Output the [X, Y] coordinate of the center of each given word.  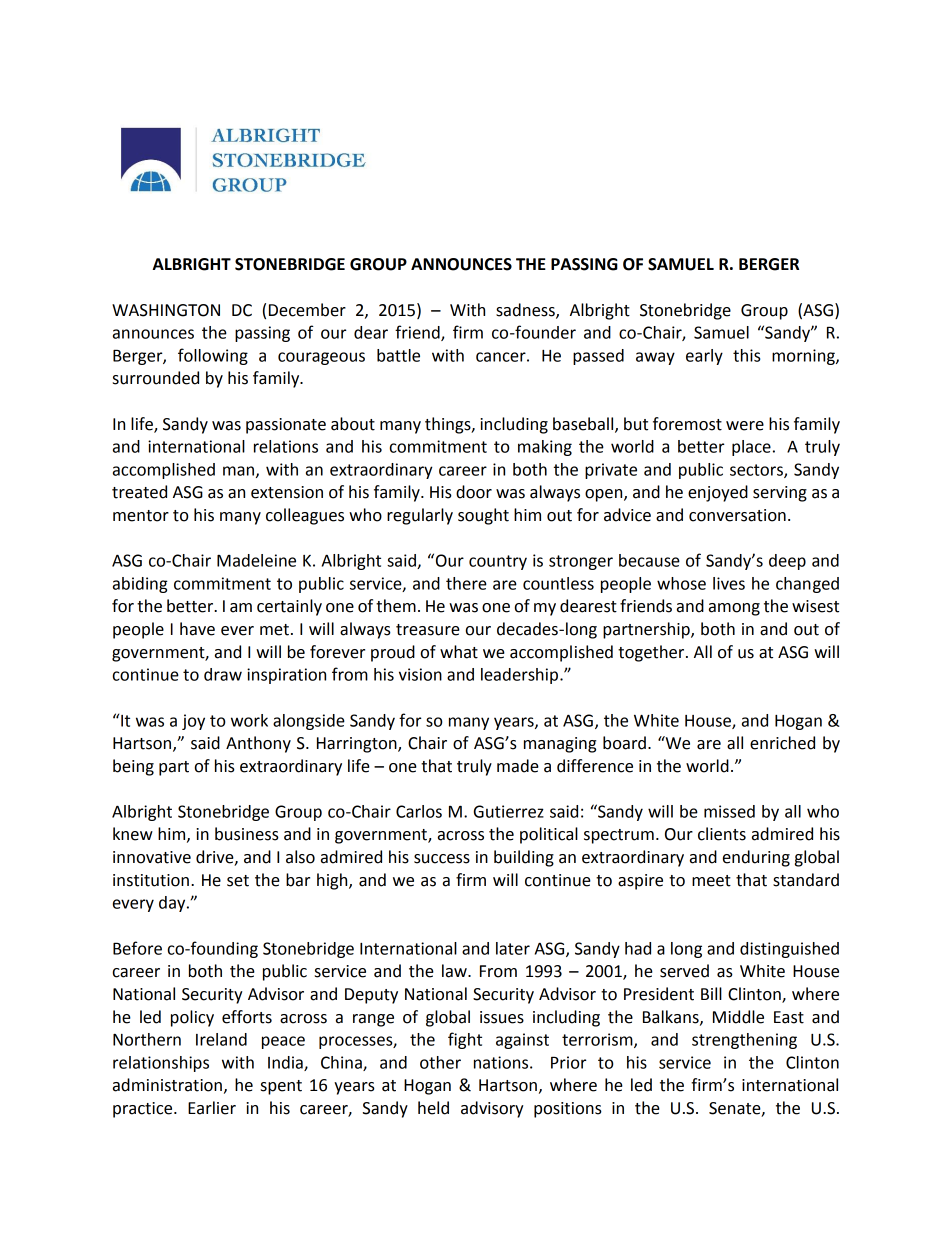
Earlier [212, 1108]
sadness [526, 310]
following [213, 356]
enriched [782, 743]
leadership [521, 676]
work [249, 720]
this [746, 355]
